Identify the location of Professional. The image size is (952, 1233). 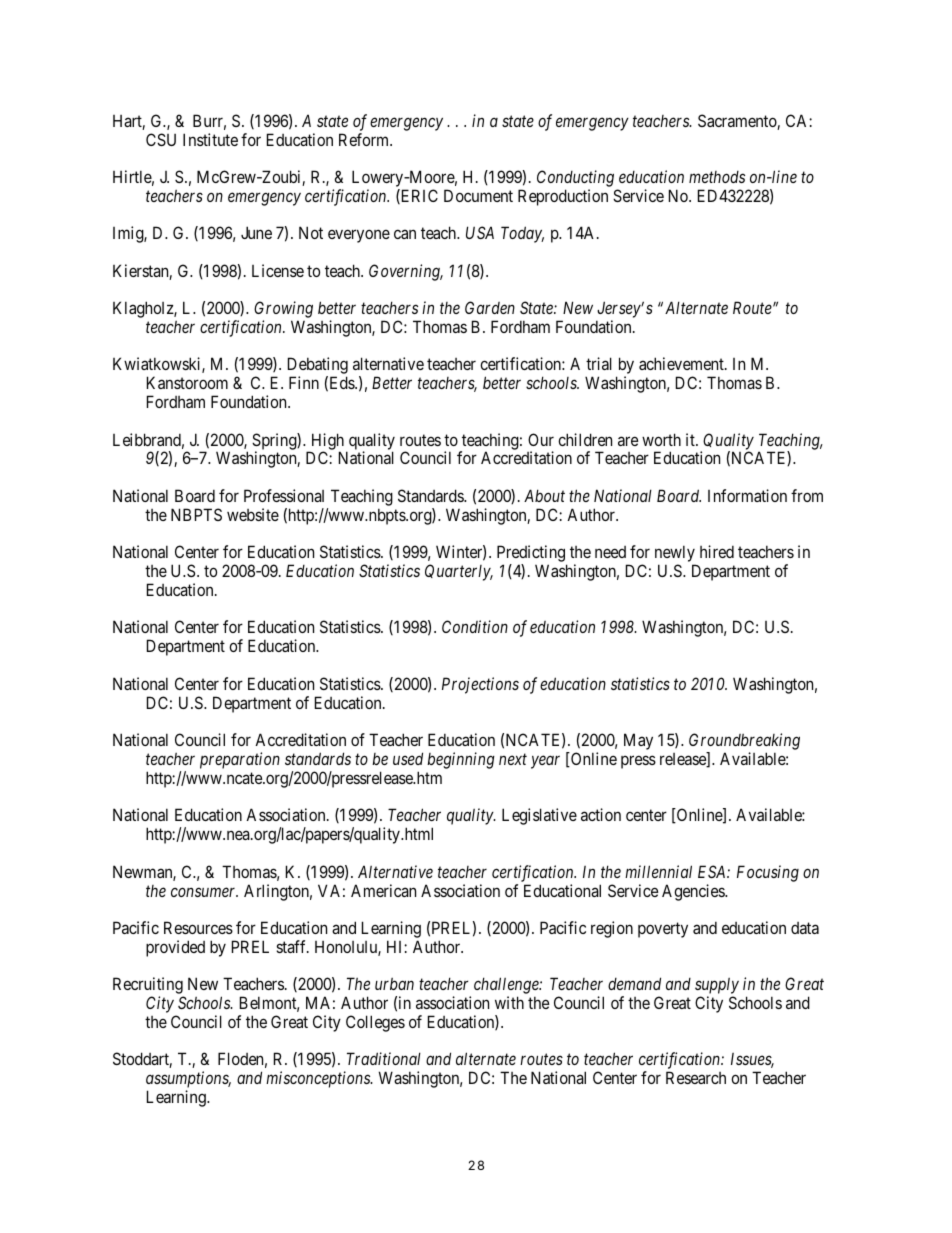
(284, 495).
